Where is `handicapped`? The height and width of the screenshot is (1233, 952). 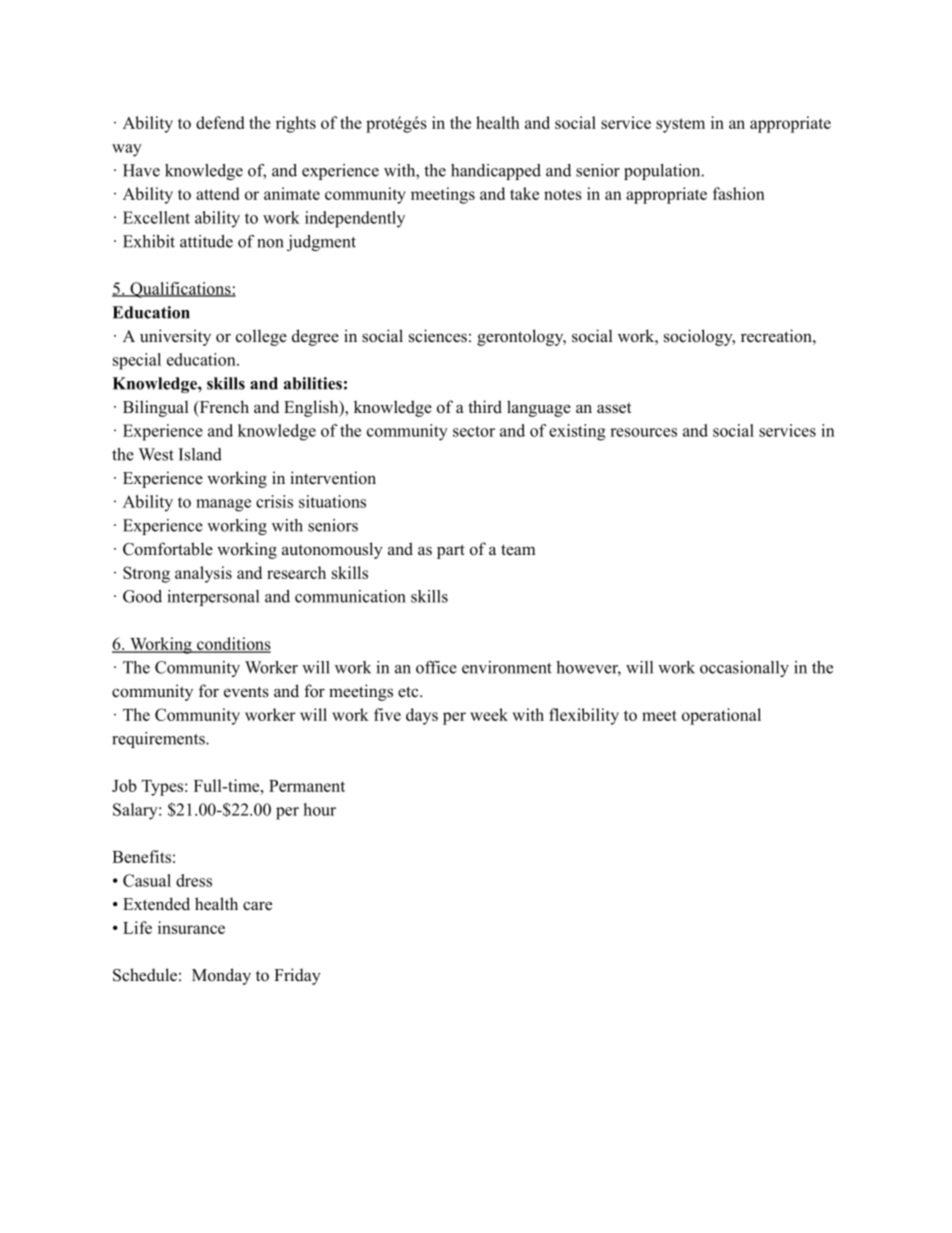 handicapped is located at coordinates (496, 172).
